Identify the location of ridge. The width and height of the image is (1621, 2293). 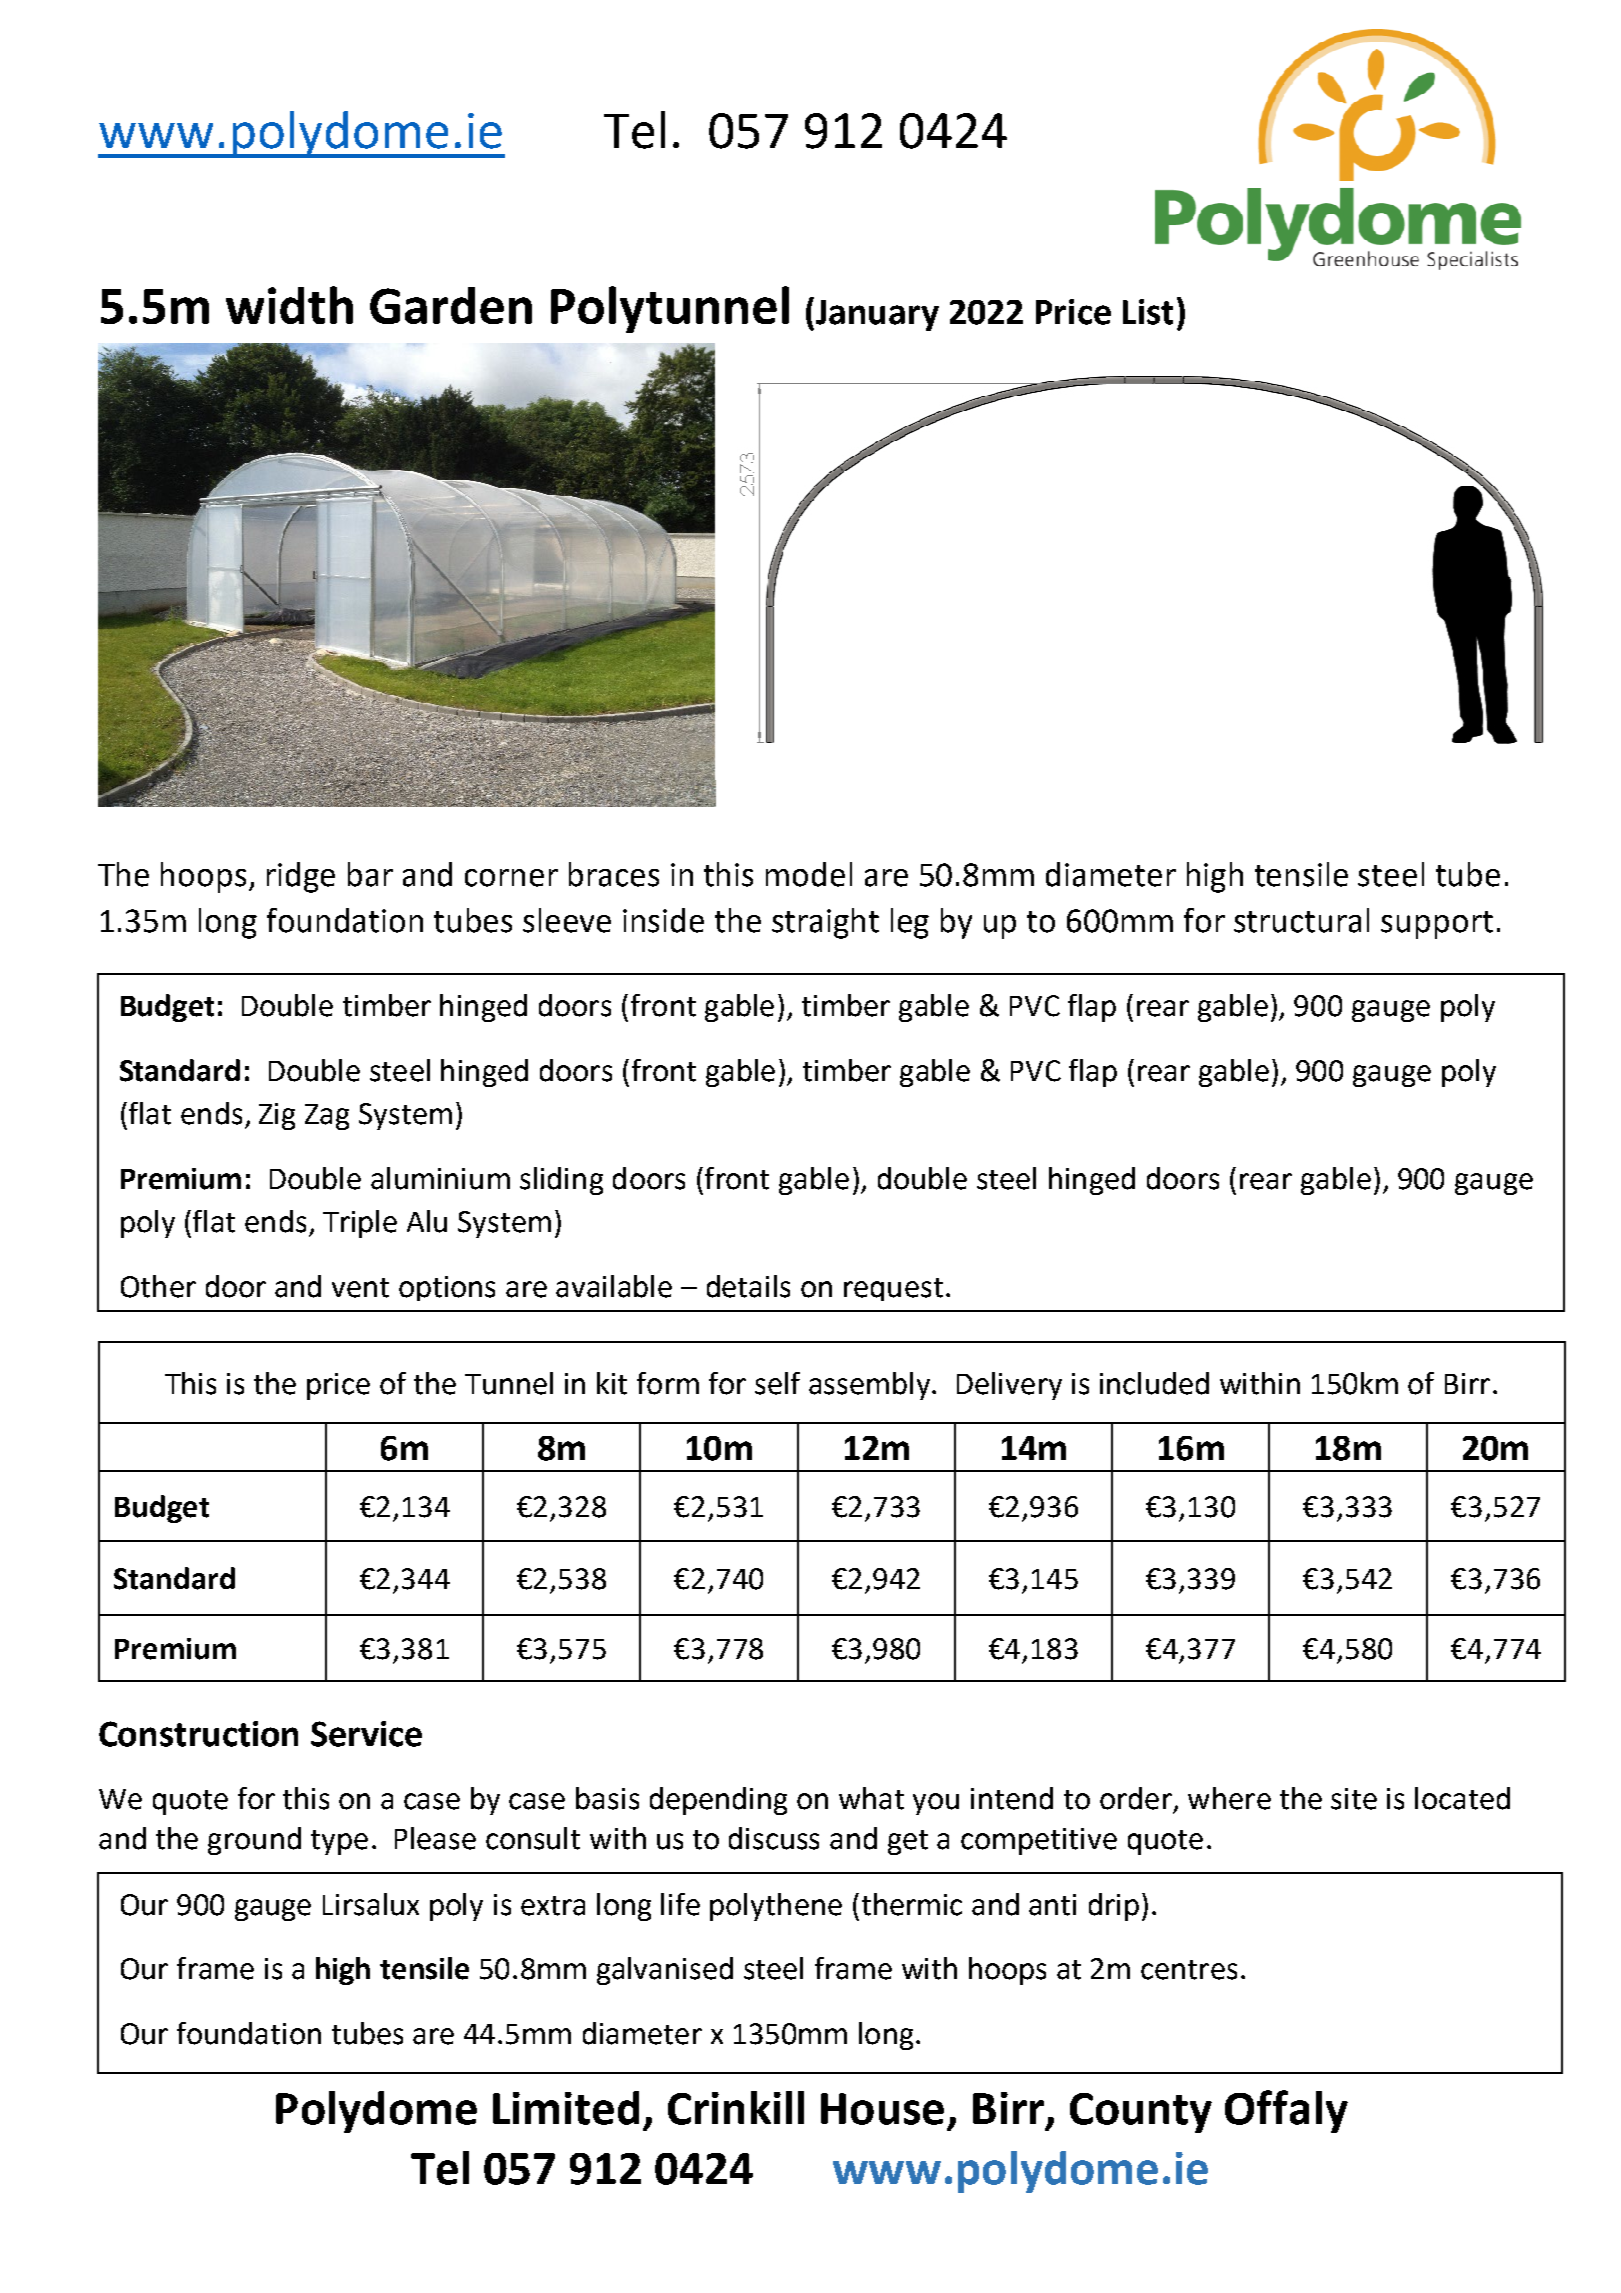
(301, 877).
